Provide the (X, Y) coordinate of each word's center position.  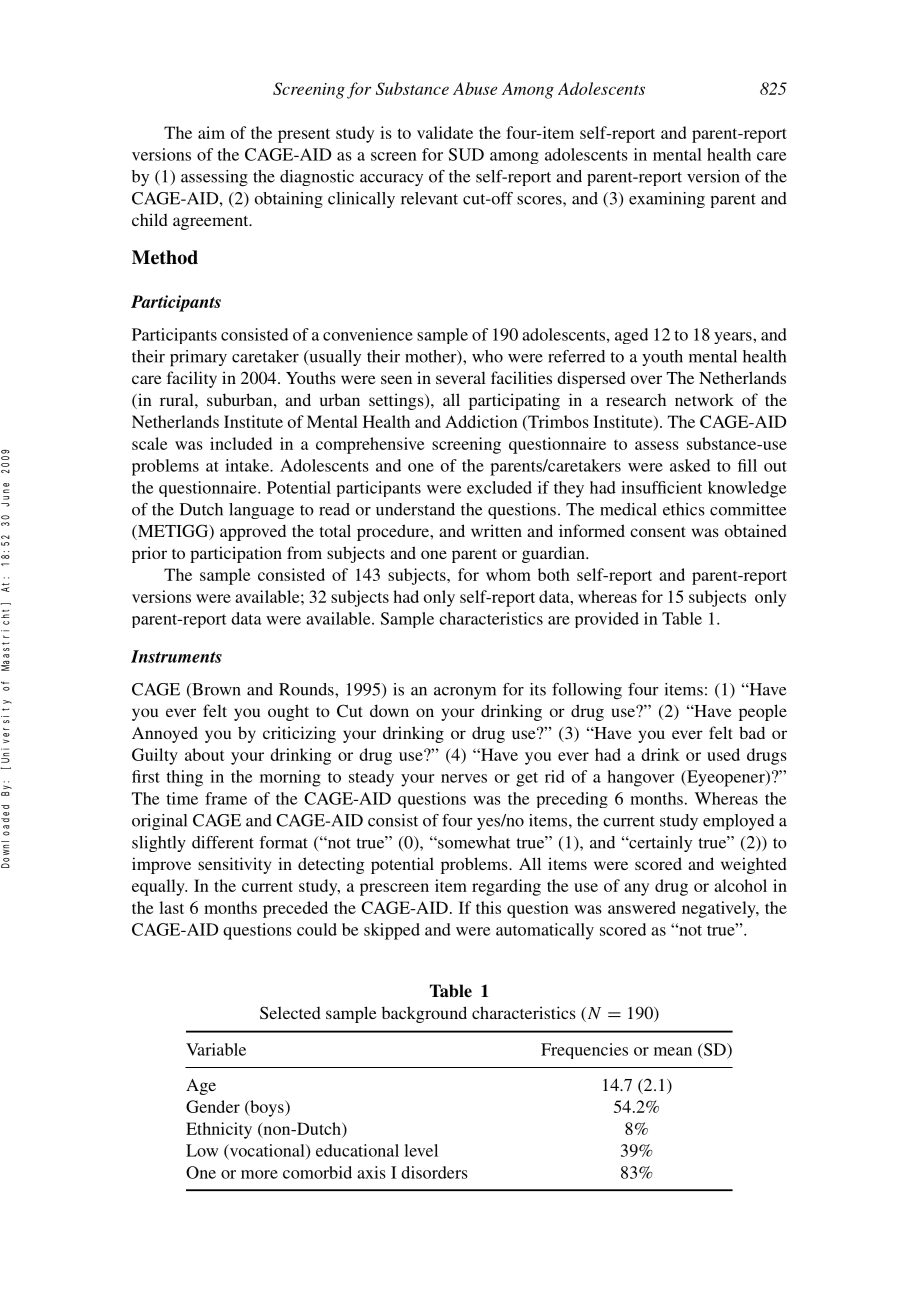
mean (673, 1051)
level (421, 1150)
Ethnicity (219, 1130)
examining (667, 200)
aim (211, 132)
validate (445, 132)
